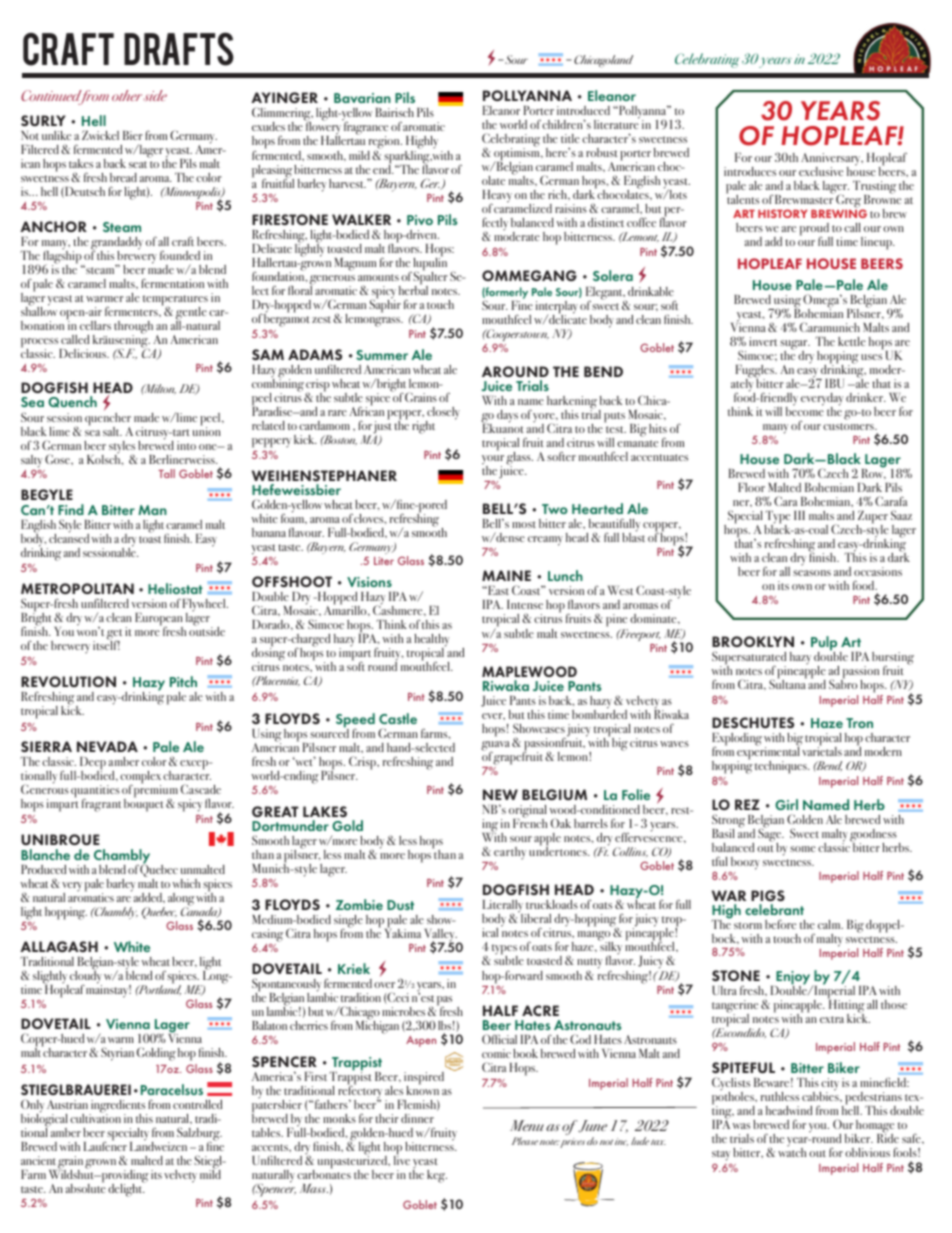 Image resolution: width=952 pixels, height=1233 pixels. What do you see at coordinates (832, 160) in the document?
I see `Anniversary` at bounding box center [832, 160].
